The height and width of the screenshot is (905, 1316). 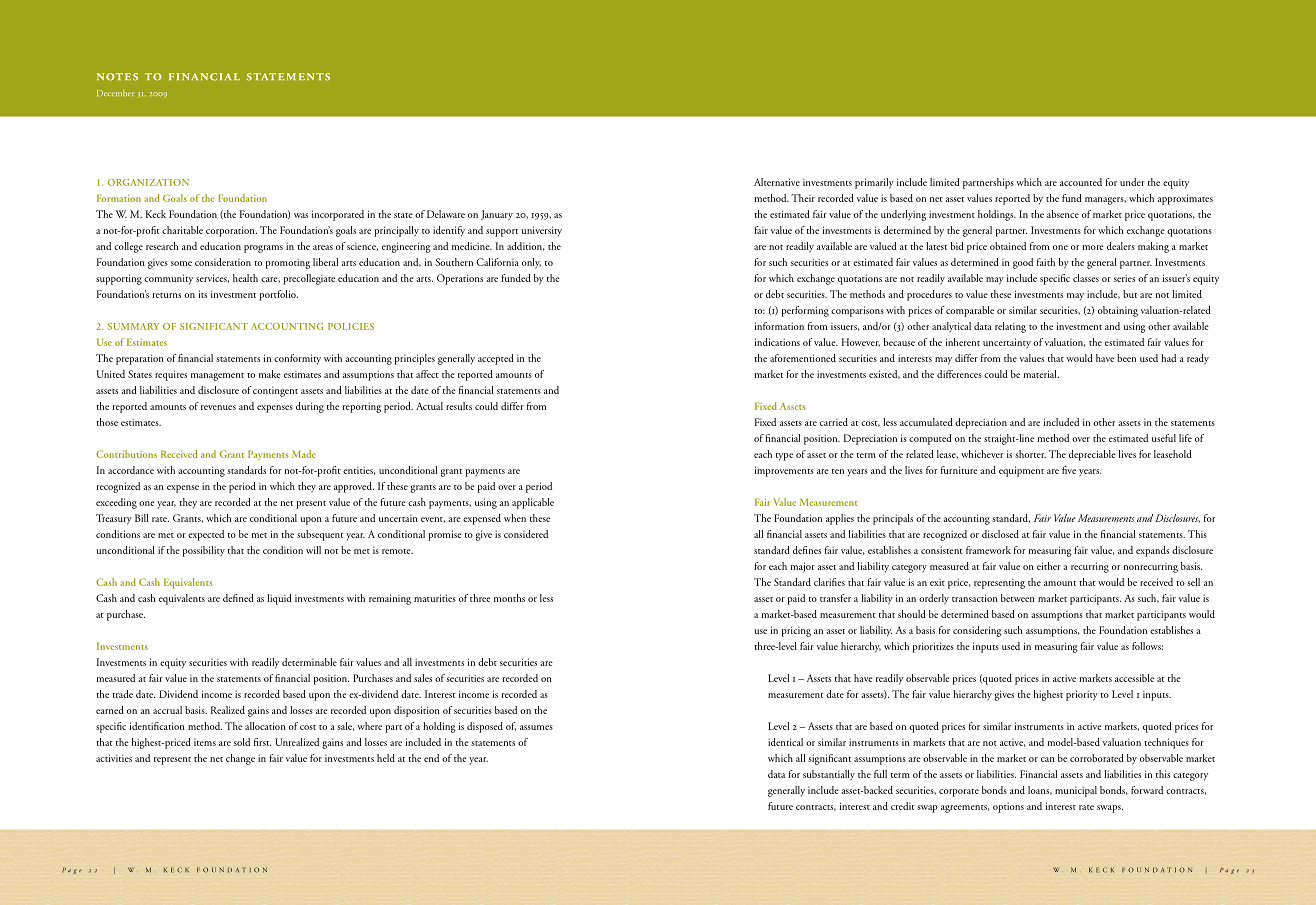 I want to click on considered, so click(x=526, y=534).
